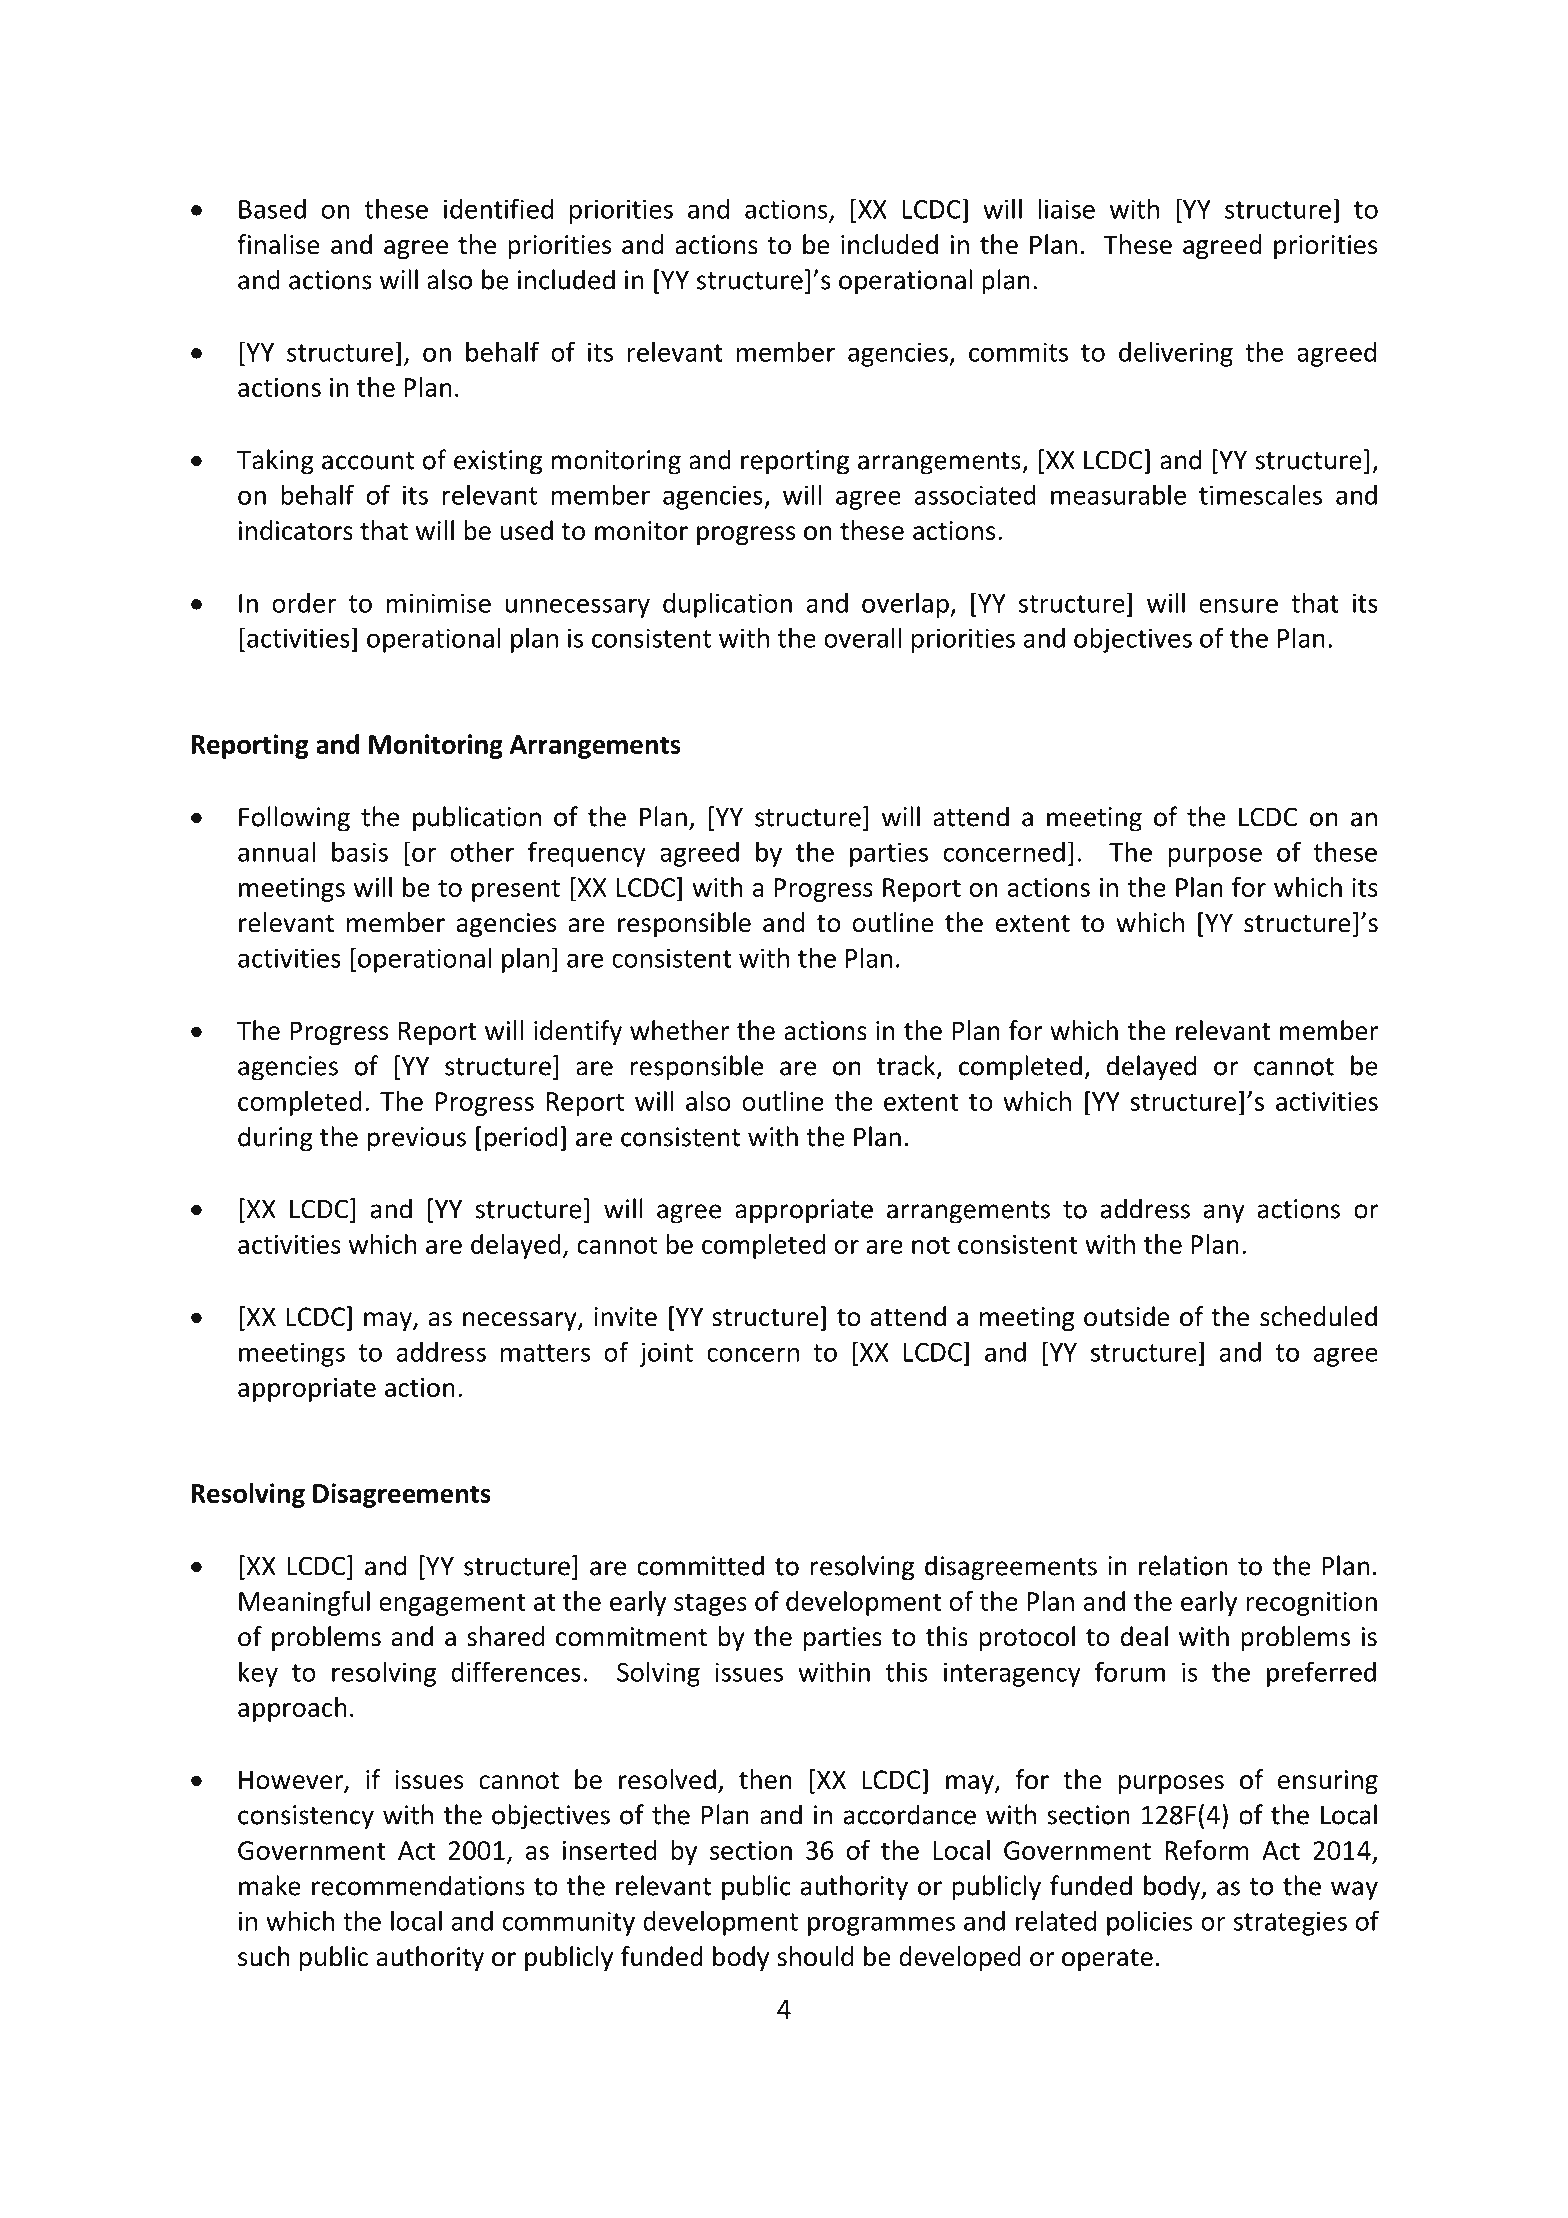 This screenshot has width=1568, height=2218. Describe the element at coordinates (545, 1353) in the screenshot. I see `matters` at that location.
